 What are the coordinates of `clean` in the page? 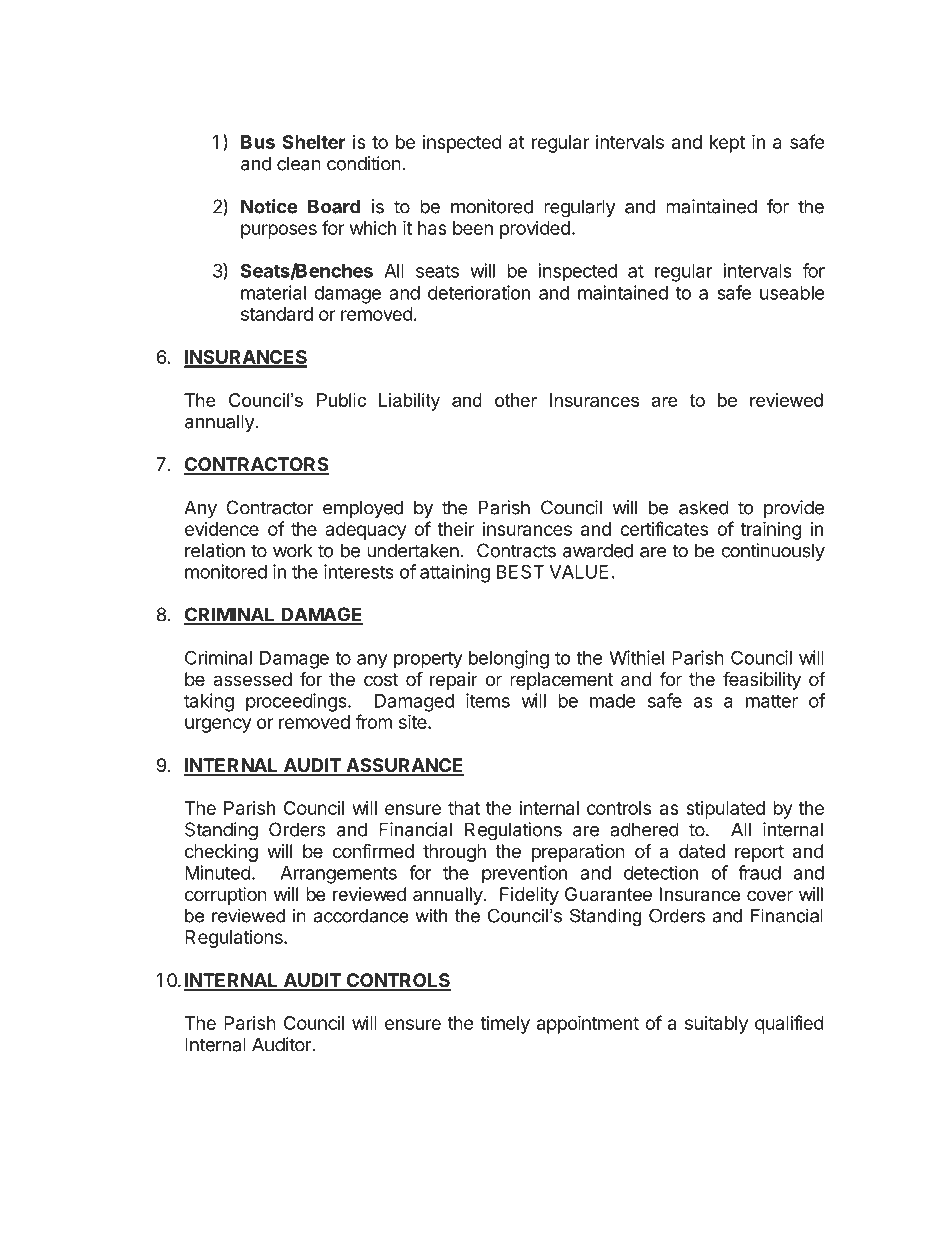 It's located at (299, 163).
